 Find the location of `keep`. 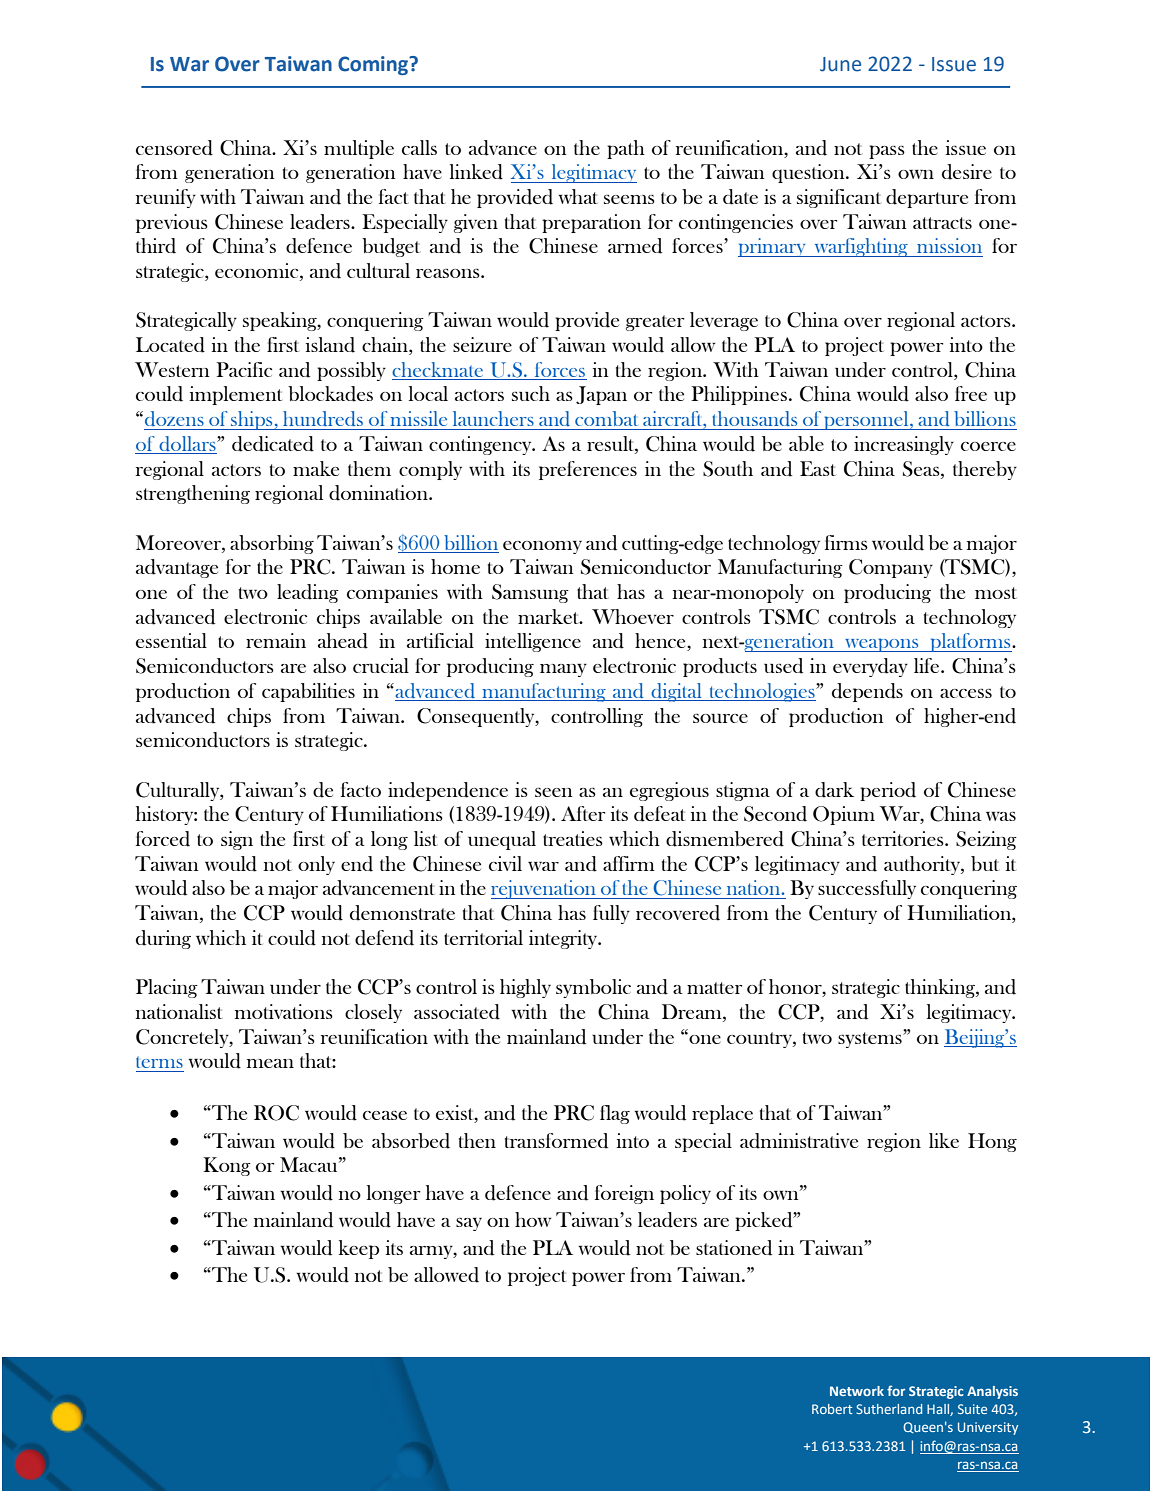

keep is located at coordinates (359, 1249).
